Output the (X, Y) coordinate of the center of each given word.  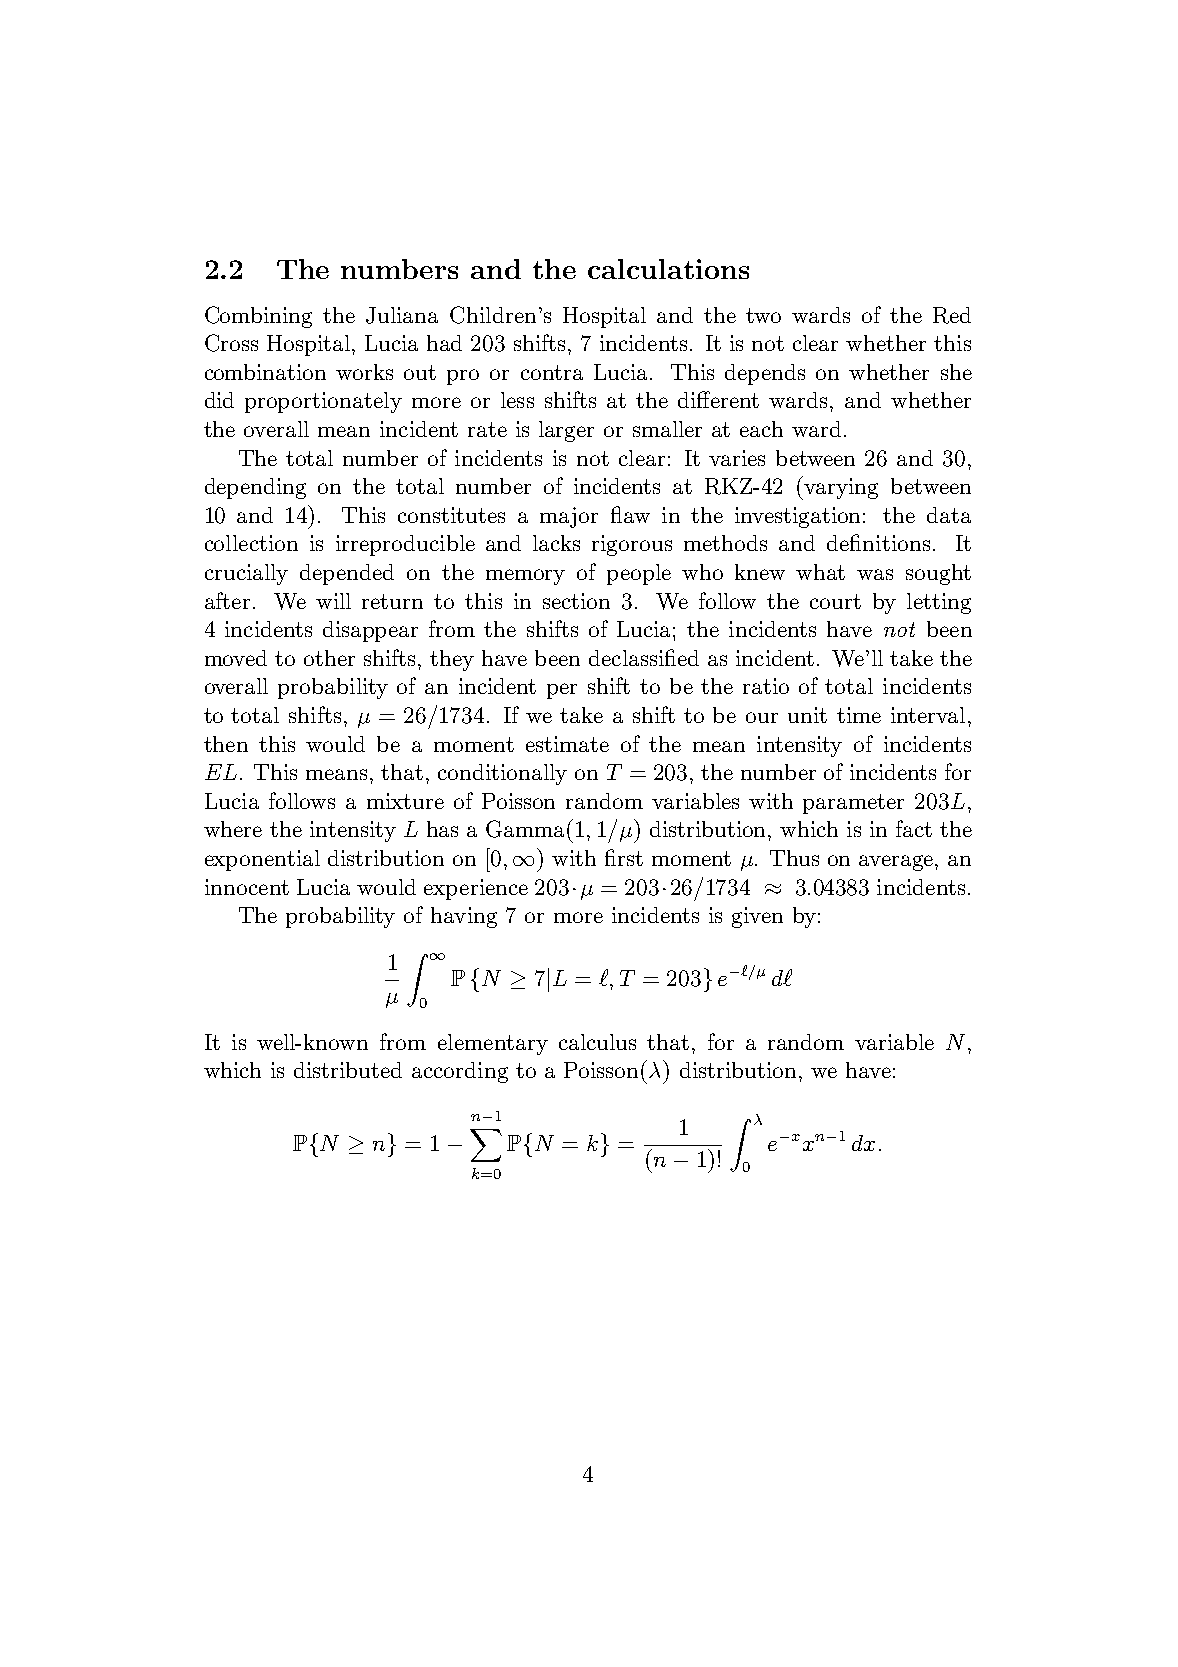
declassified (644, 657)
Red (952, 315)
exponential (262, 860)
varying (841, 488)
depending (255, 488)
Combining (258, 317)
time (859, 715)
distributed (348, 1070)
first (624, 857)
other (329, 658)
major (569, 517)
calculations (668, 269)
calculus (597, 1042)
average (897, 863)
